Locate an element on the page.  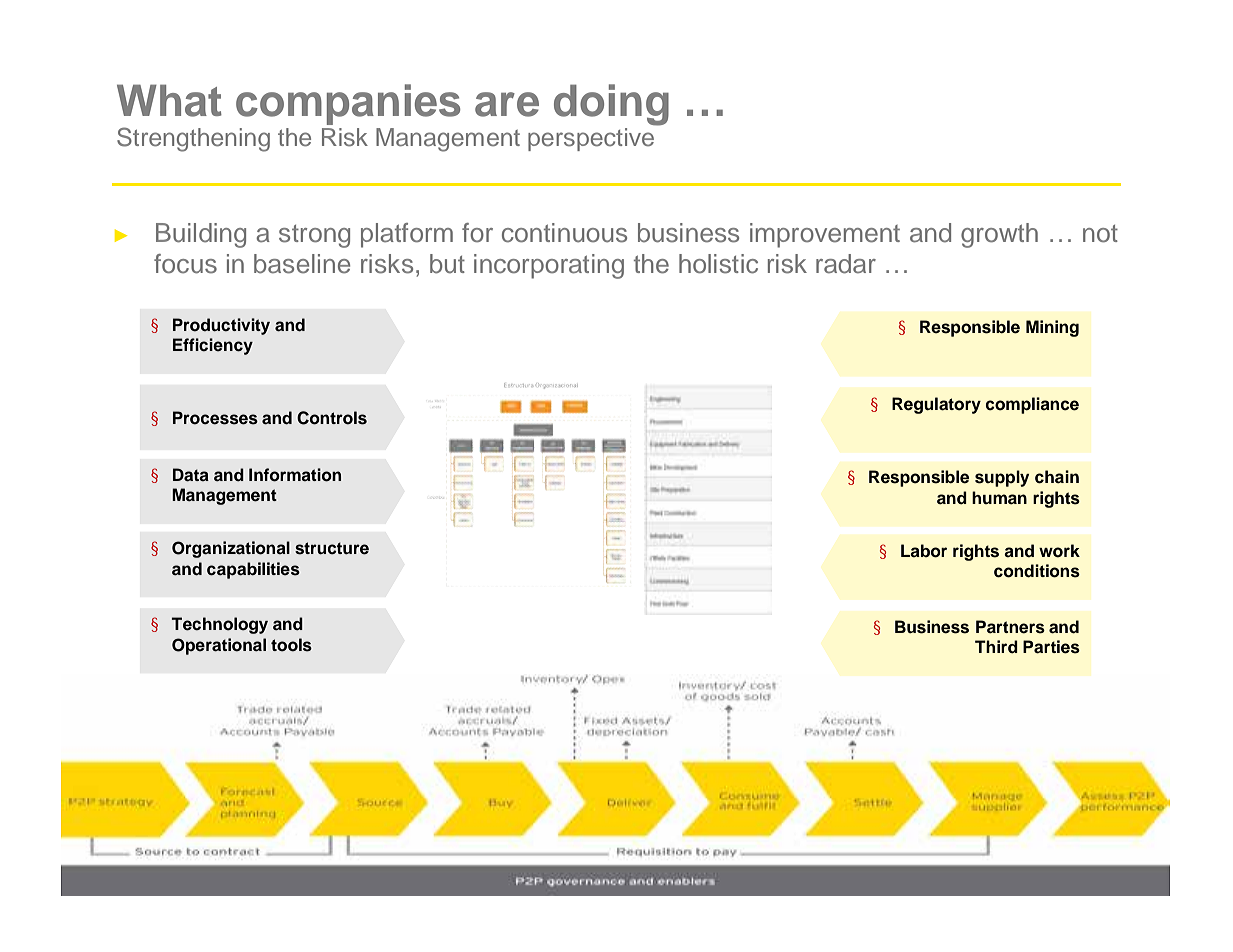
Third is located at coordinates (996, 647).
